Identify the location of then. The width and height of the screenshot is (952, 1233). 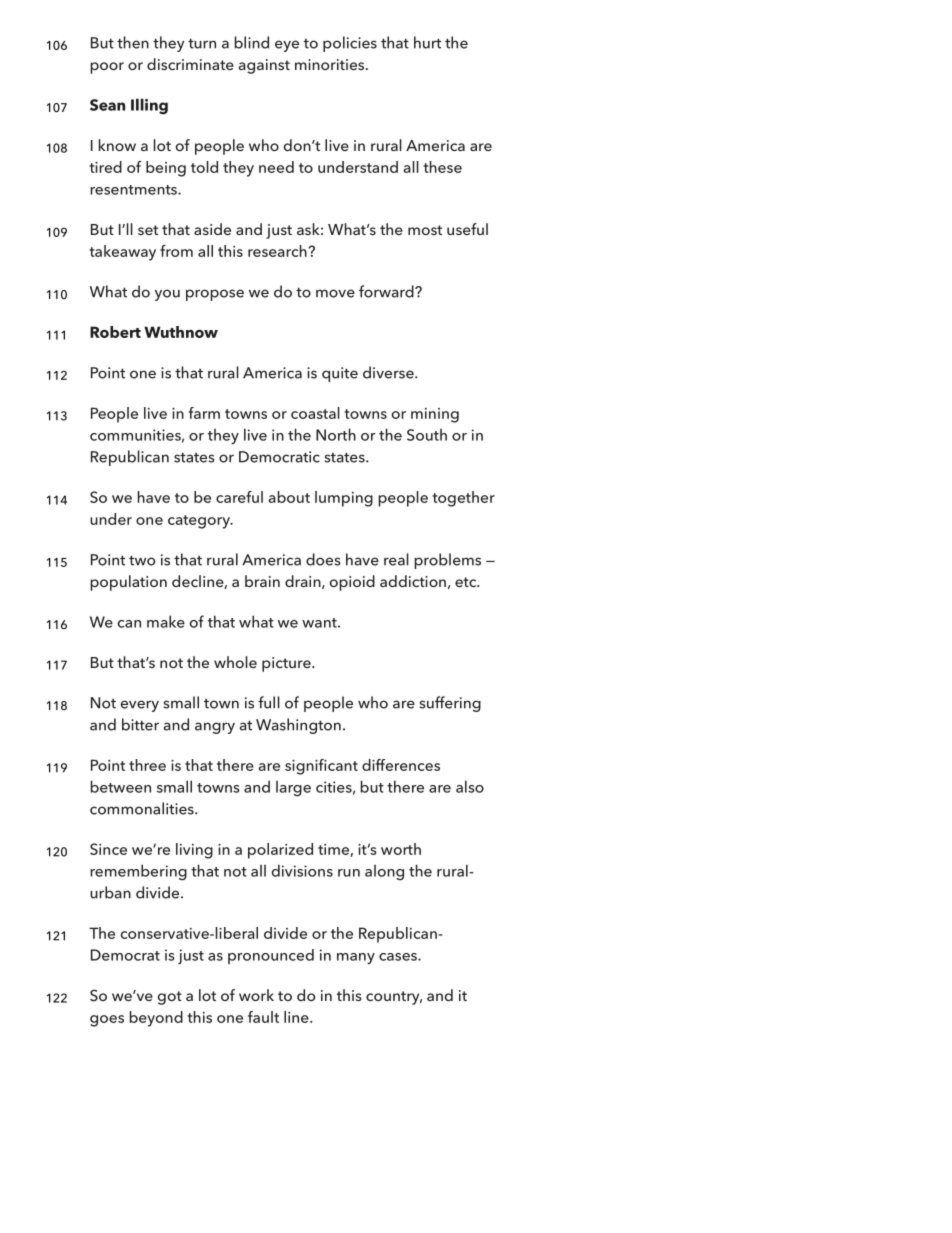
(133, 42).
